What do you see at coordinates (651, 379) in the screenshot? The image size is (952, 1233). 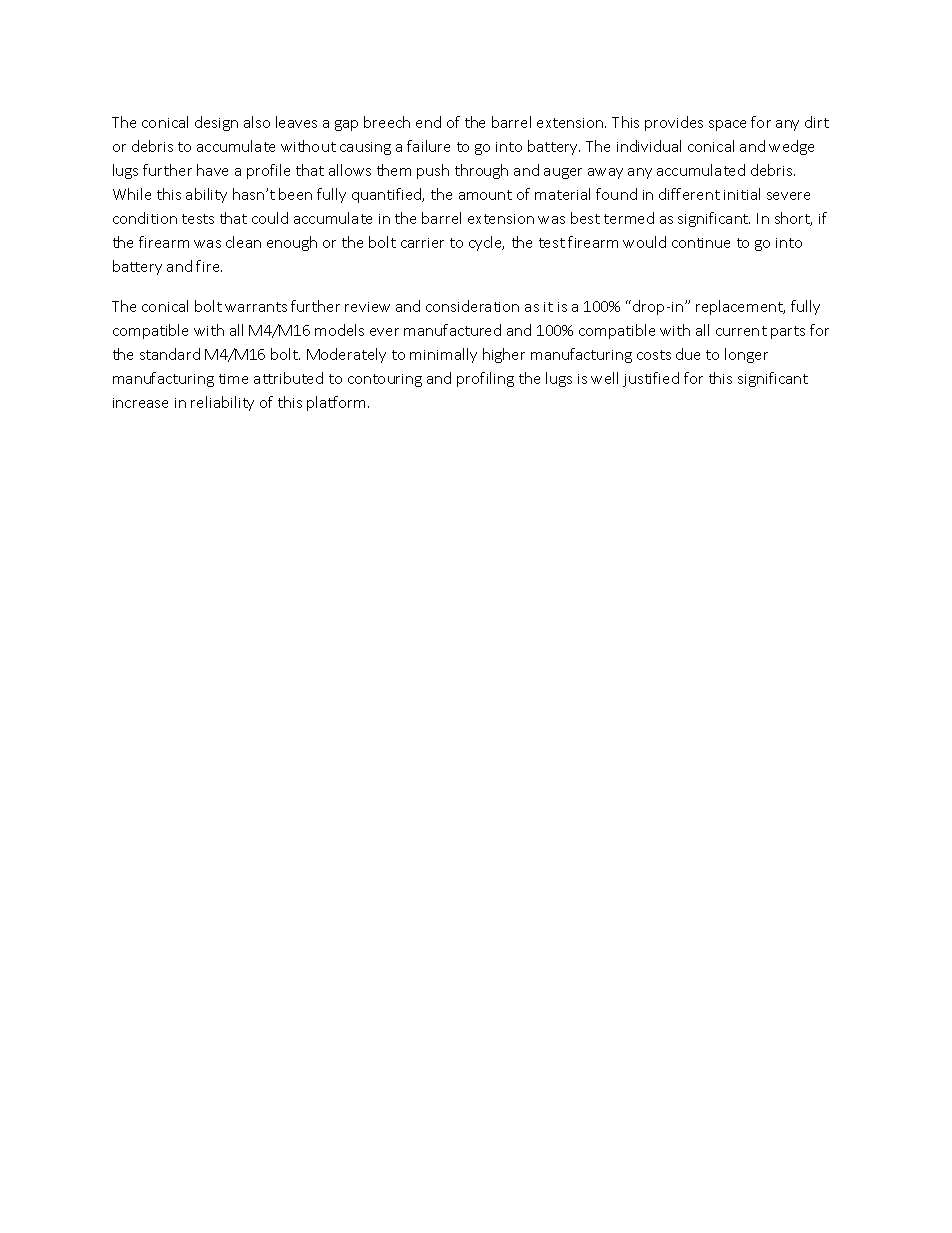 I see `justified` at bounding box center [651, 379].
